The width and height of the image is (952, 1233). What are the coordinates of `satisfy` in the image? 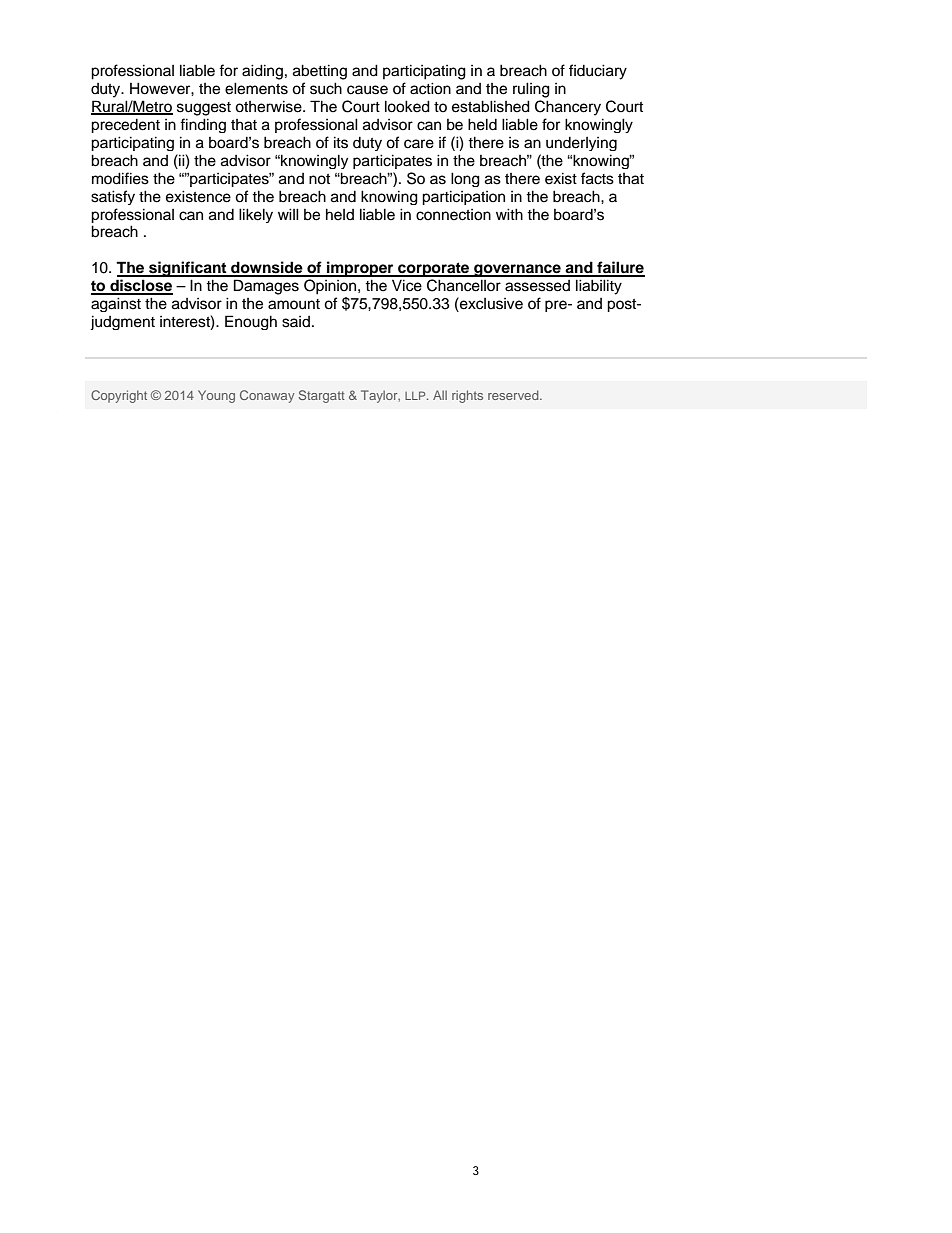 It's located at (113, 197).
